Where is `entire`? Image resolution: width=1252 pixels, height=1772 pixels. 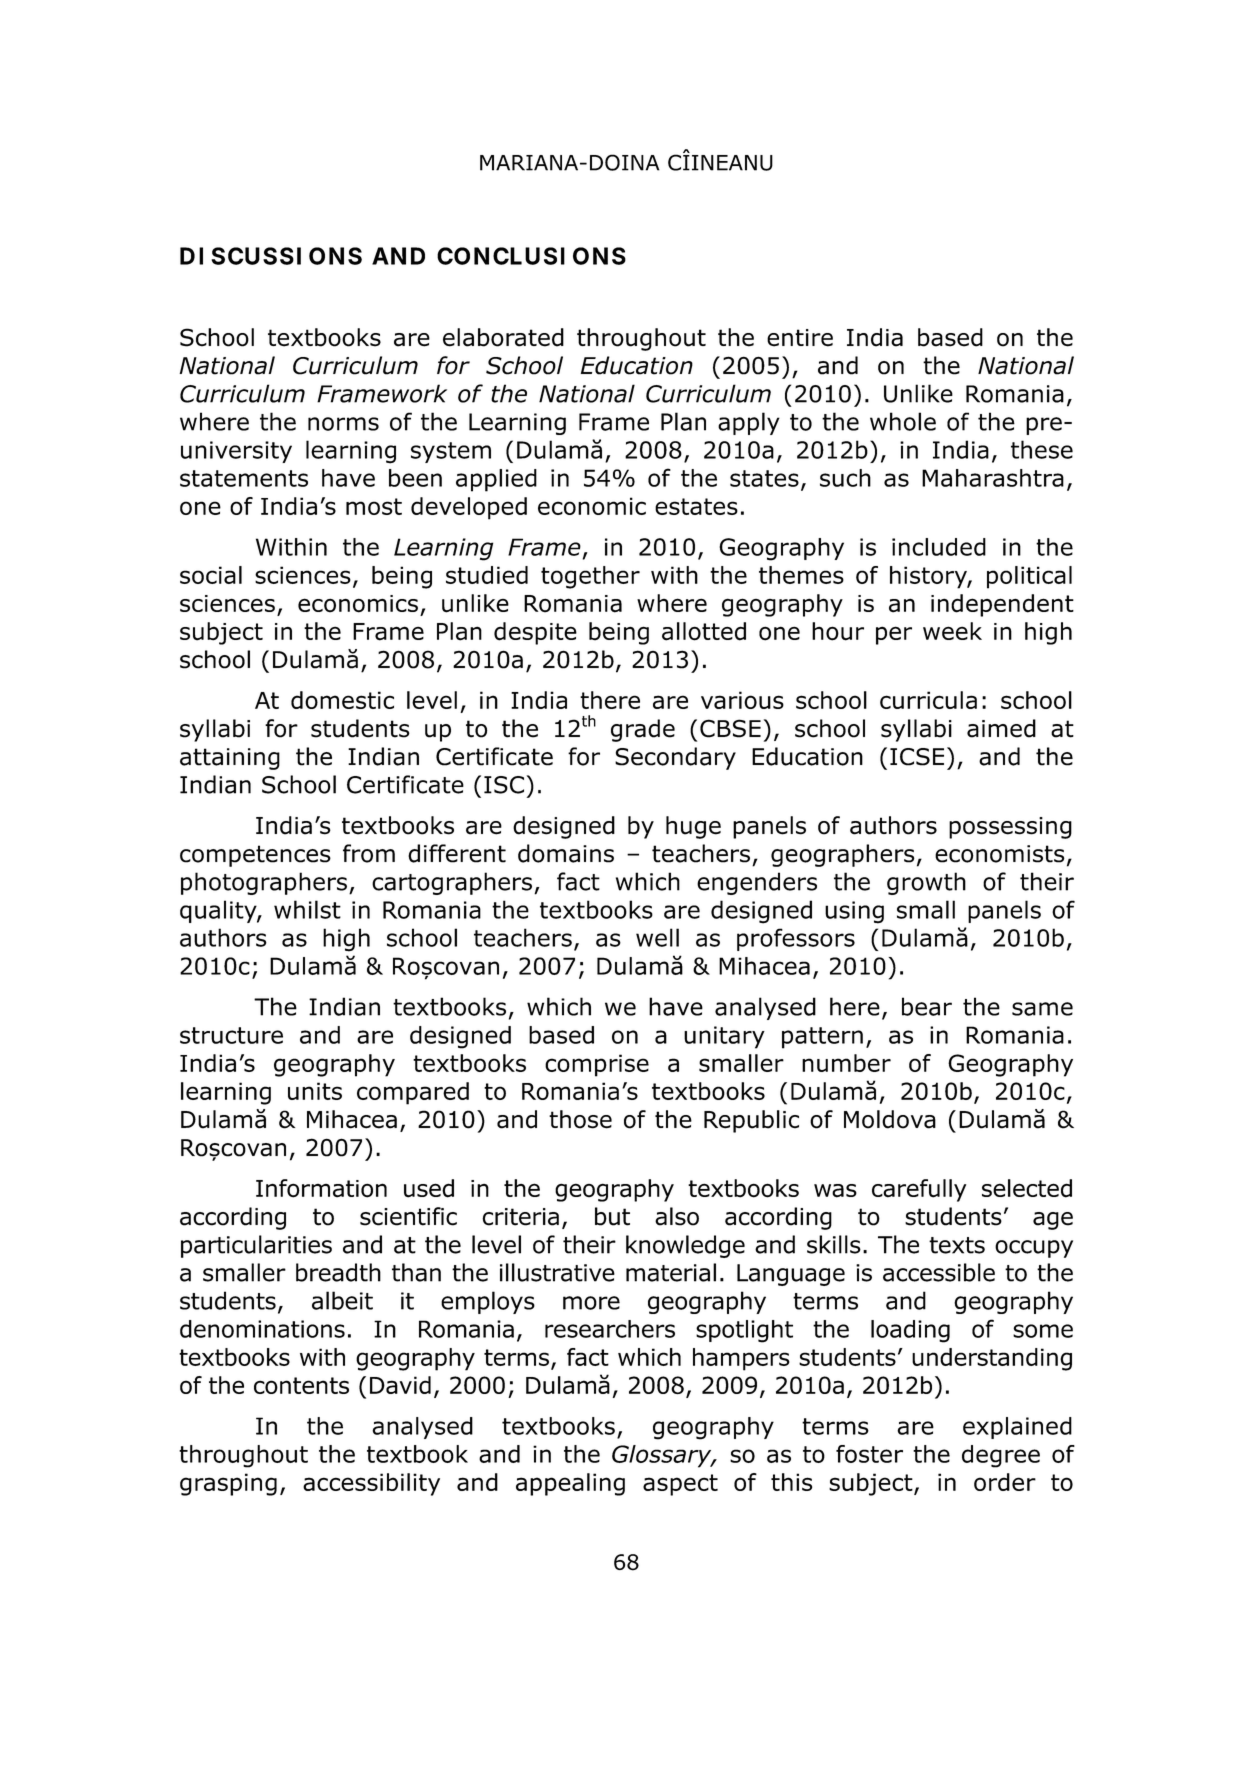
entire is located at coordinates (800, 338).
